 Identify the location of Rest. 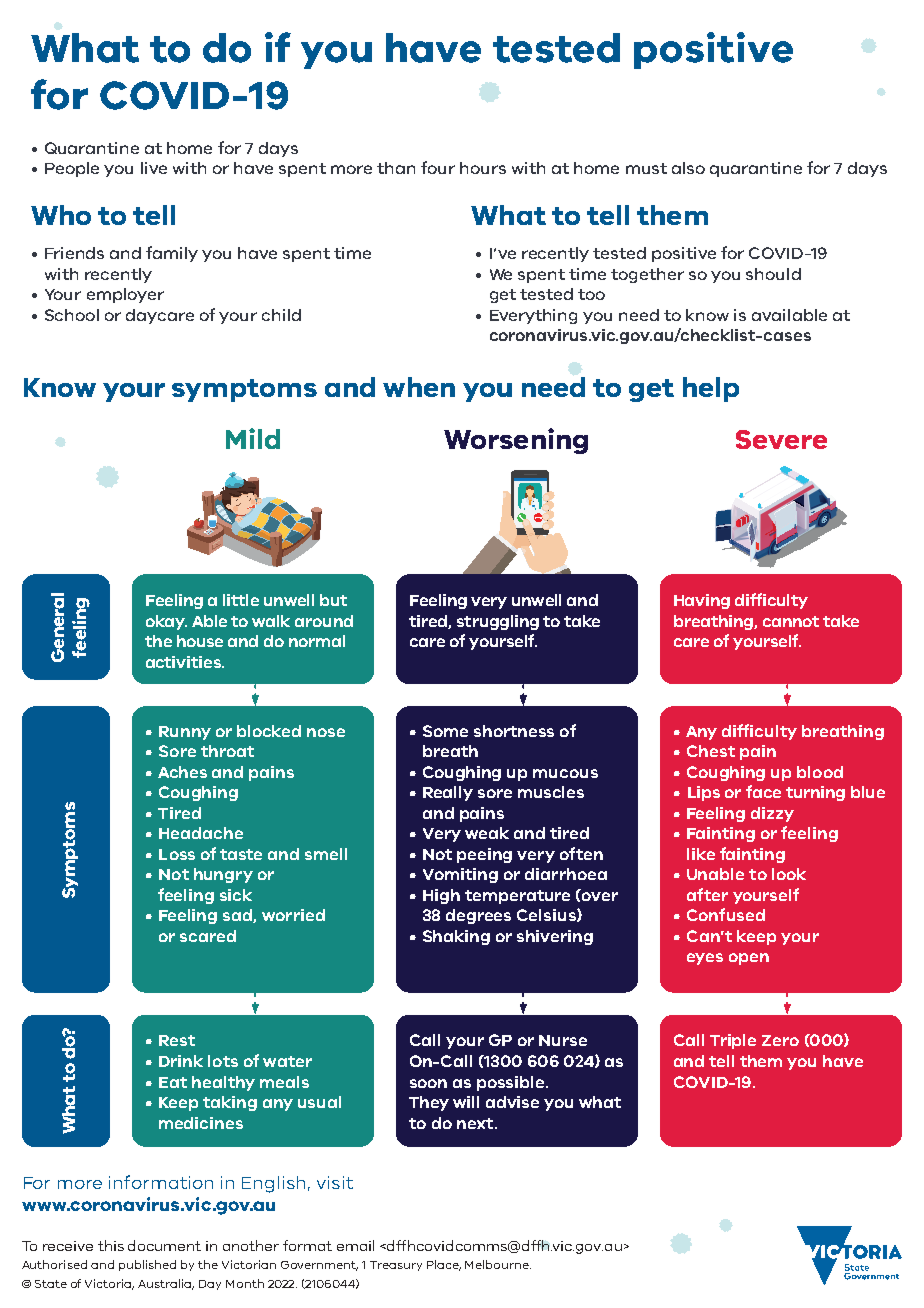
(177, 1040).
